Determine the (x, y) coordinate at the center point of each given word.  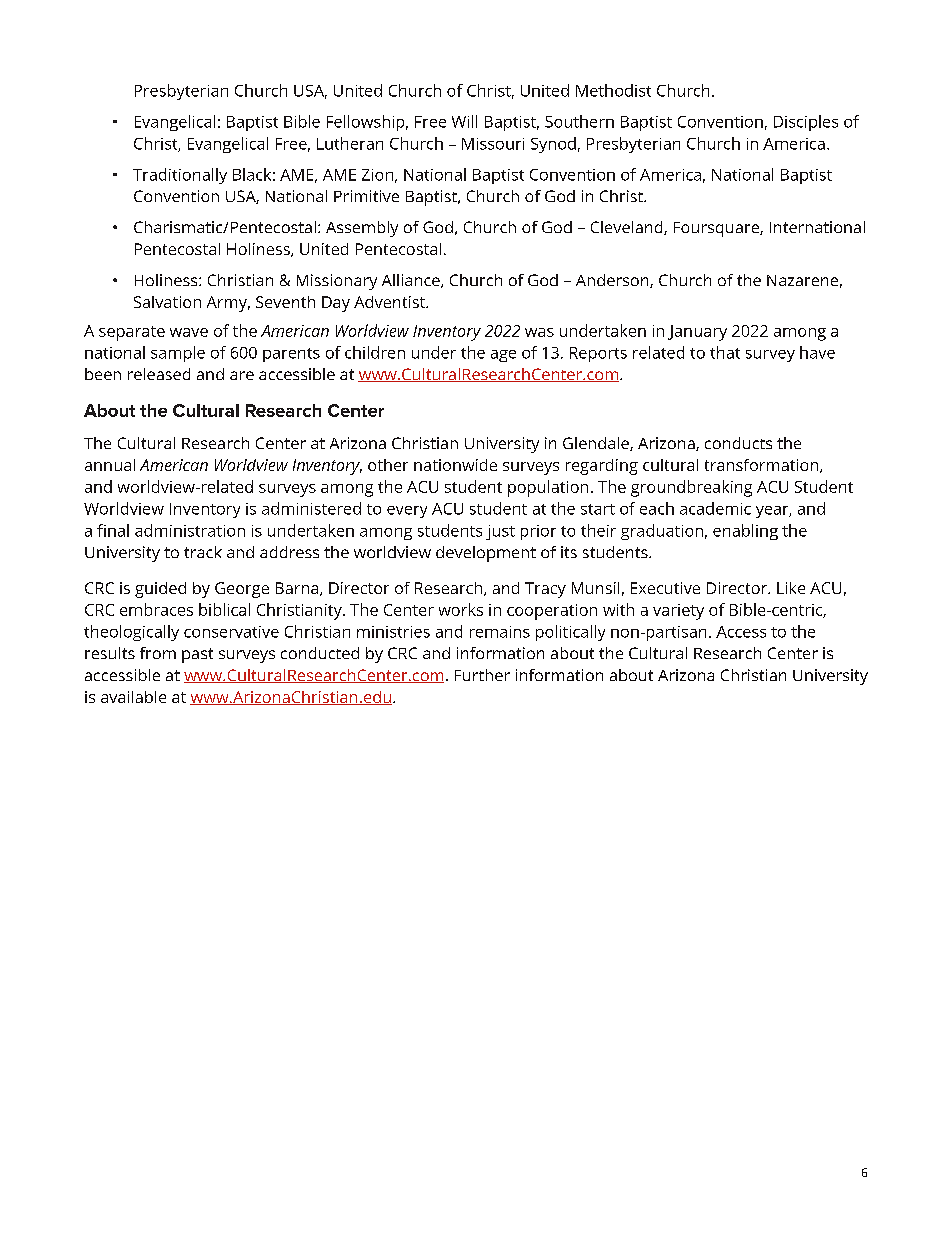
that (725, 352)
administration (190, 530)
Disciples (806, 123)
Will (464, 121)
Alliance (412, 281)
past (197, 655)
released (159, 374)
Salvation (167, 302)
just (500, 532)
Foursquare (717, 229)
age (503, 356)
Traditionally (180, 176)
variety (678, 612)
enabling (745, 532)
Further (482, 675)
